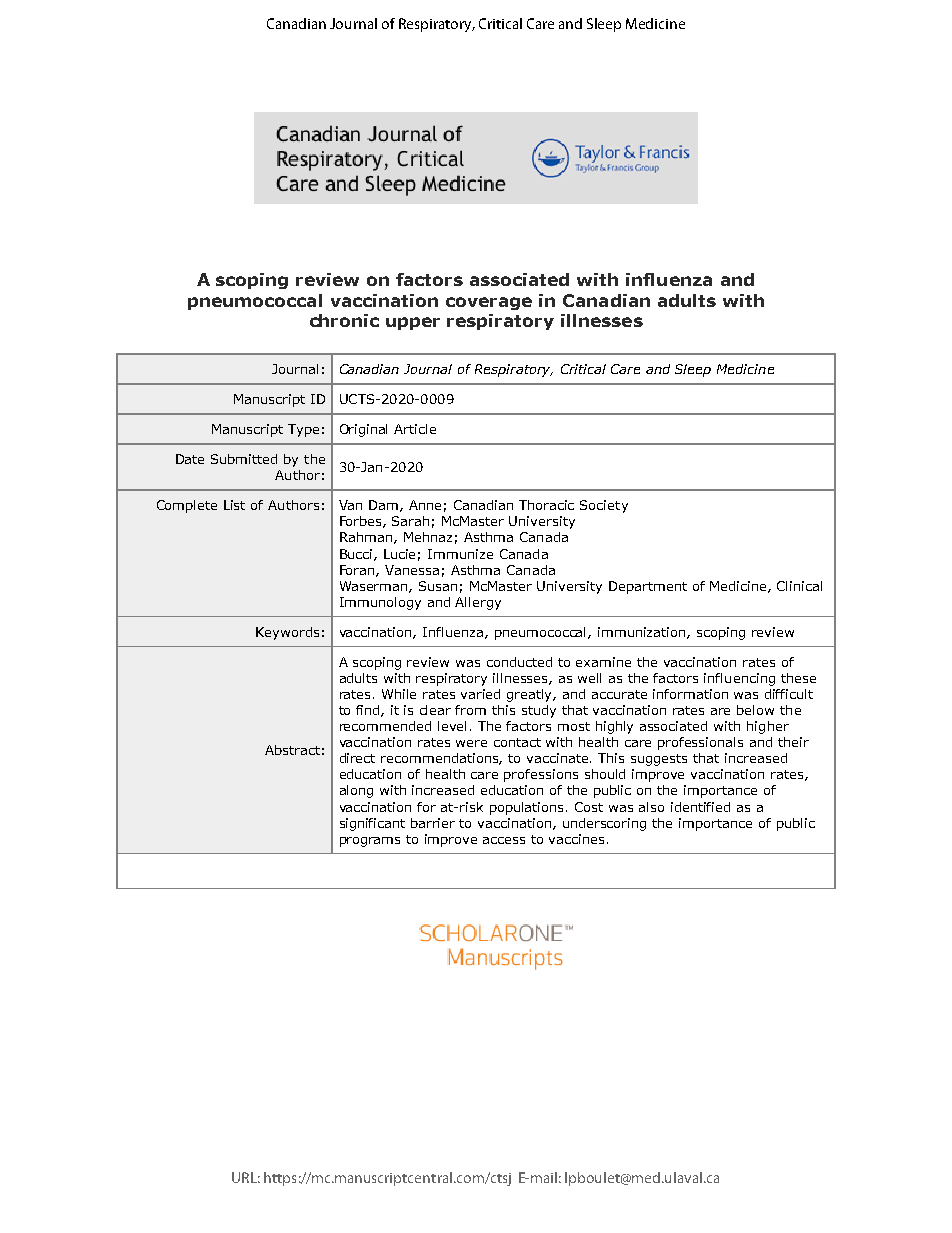  Describe the element at coordinates (413, 323) in the image. I see `upper` at that location.
